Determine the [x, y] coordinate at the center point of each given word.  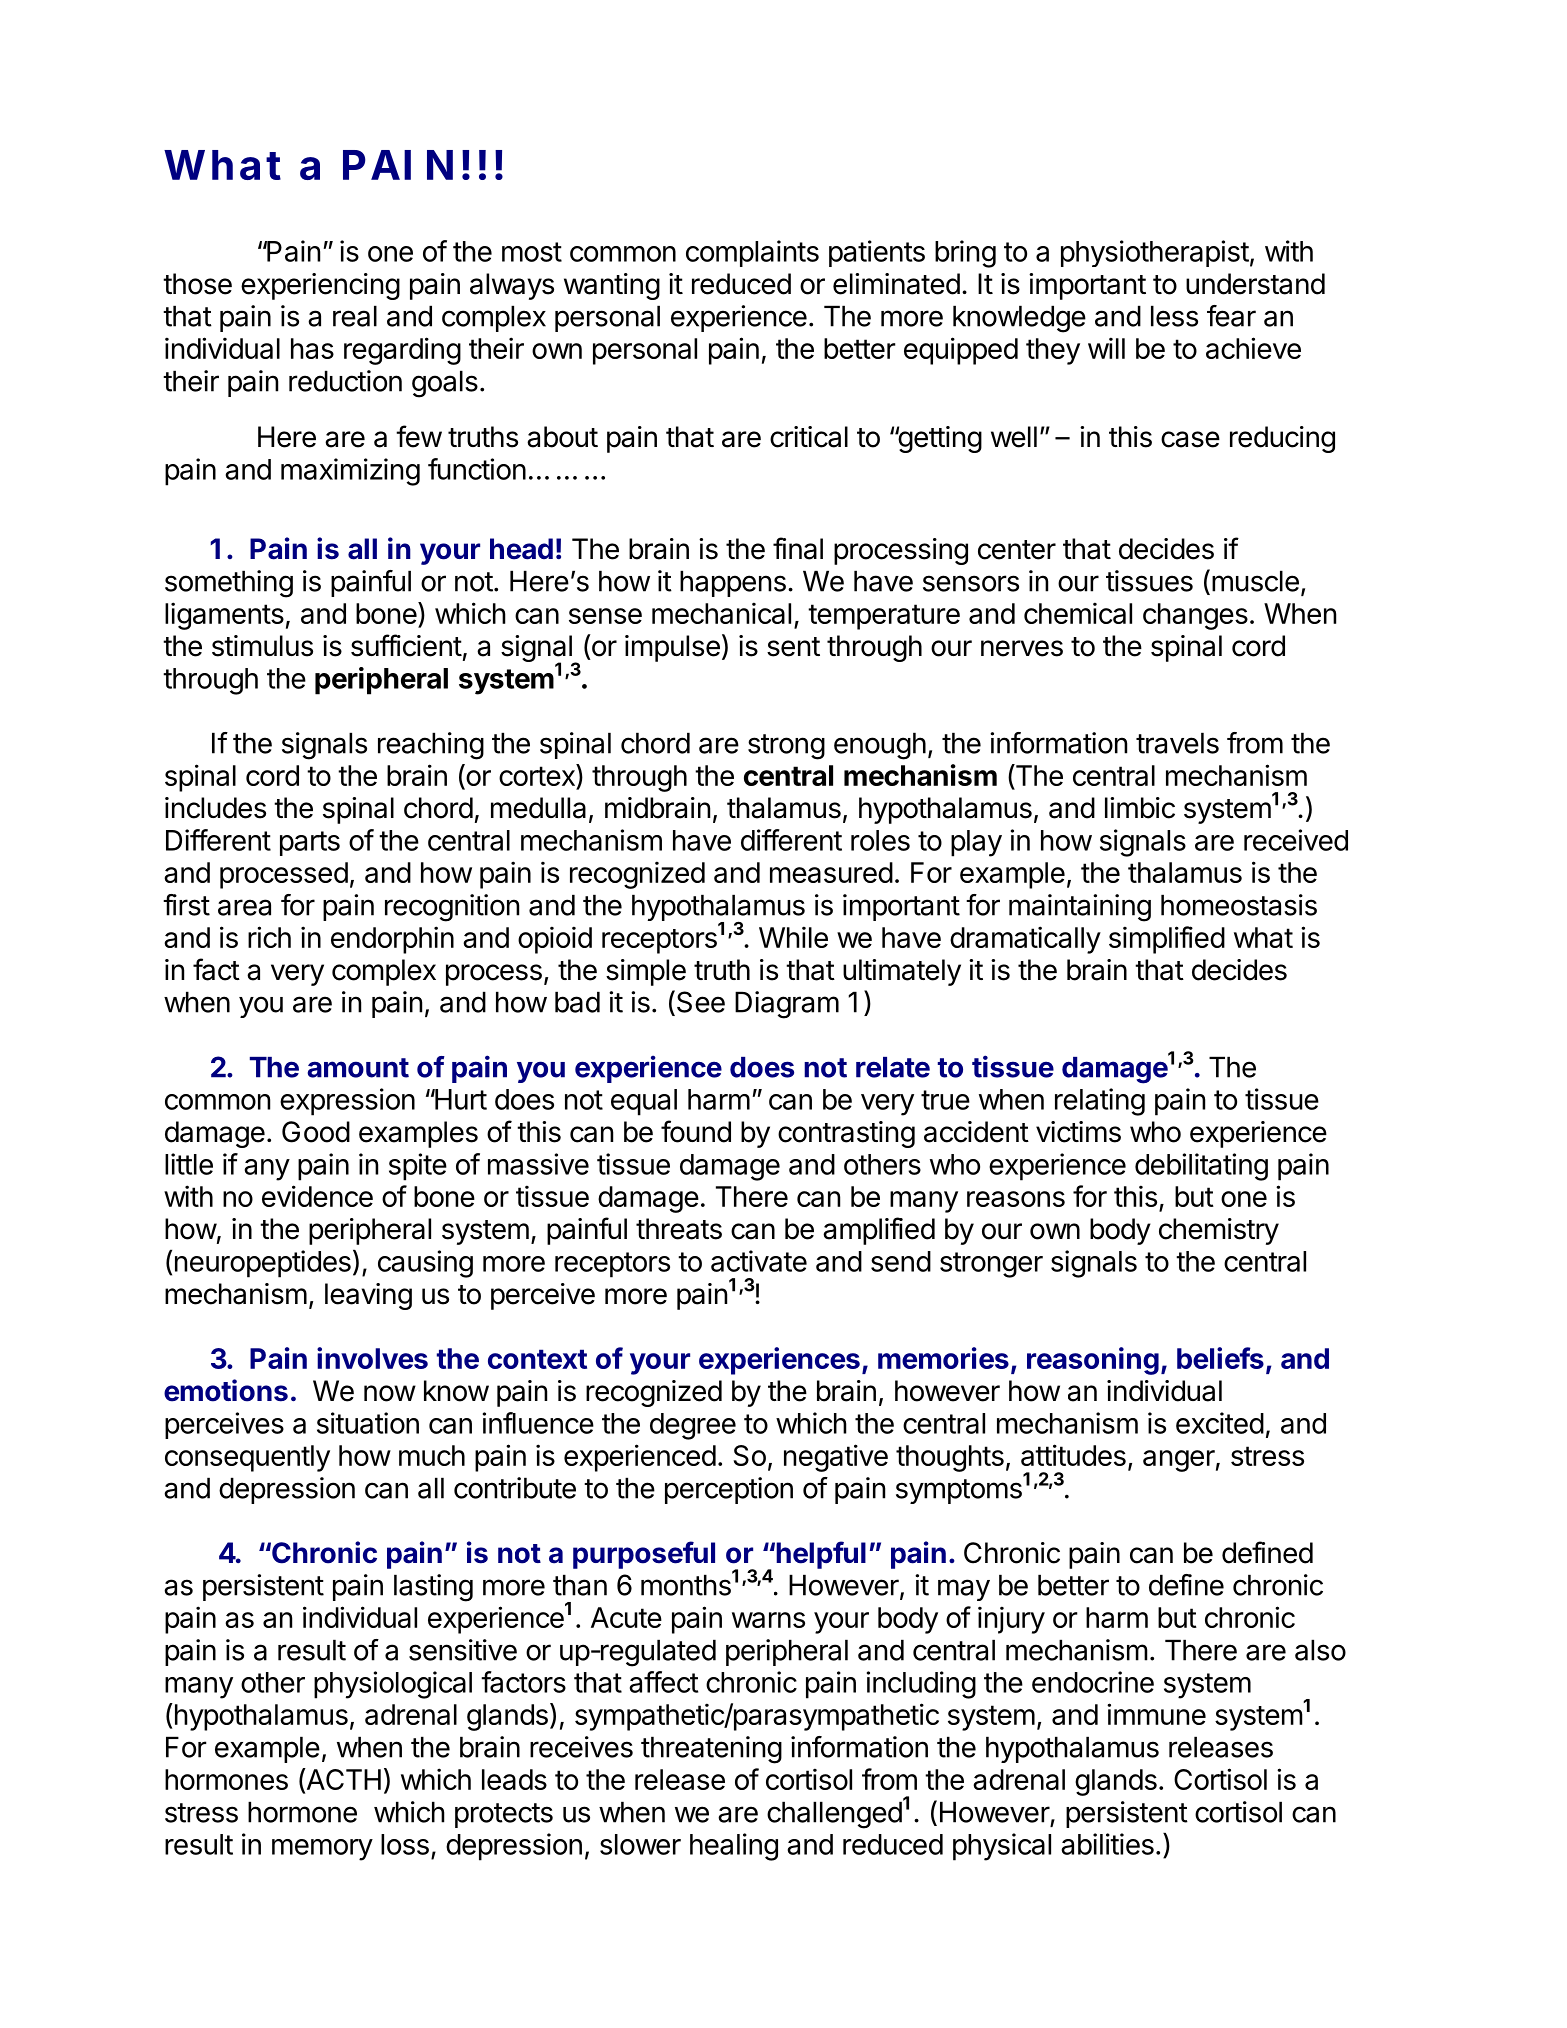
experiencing [320, 286]
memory [322, 1850]
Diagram [787, 1005]
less [1174, 316]
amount [358, 1068]
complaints [752, 253]
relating [1100, 1102]
